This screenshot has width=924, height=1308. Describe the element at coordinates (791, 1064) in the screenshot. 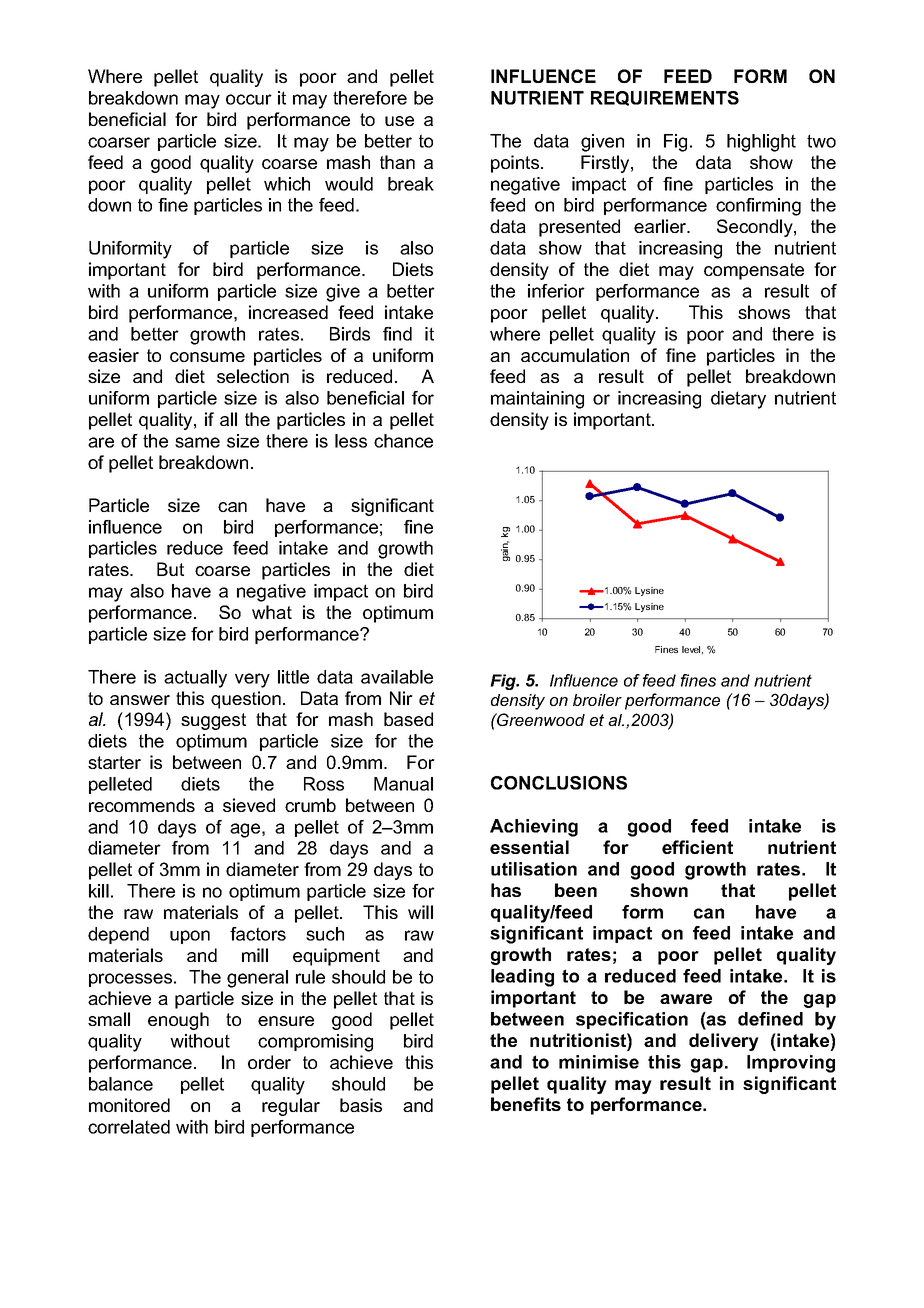

I see `Improving` at that location.
